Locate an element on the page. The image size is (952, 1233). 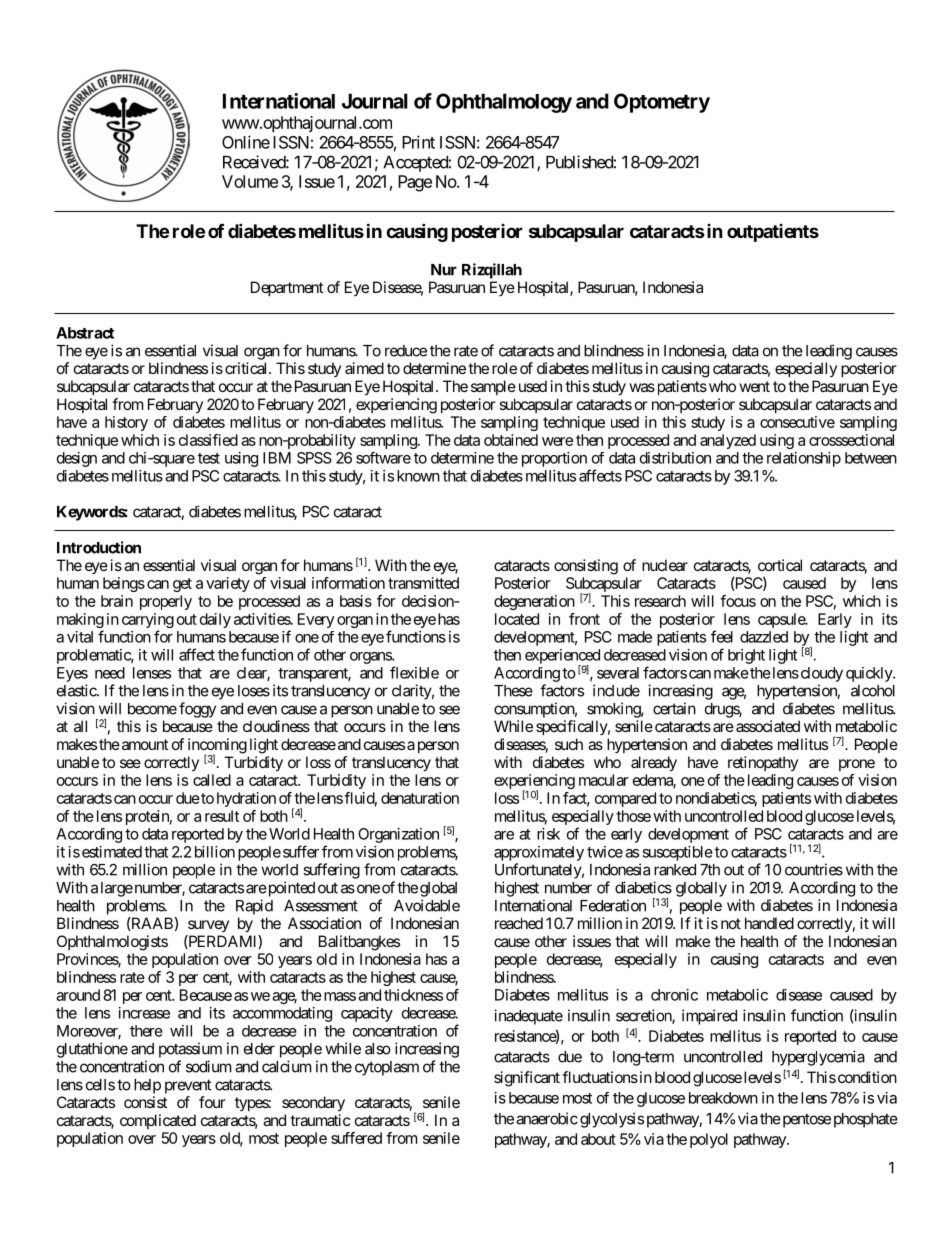
dazzled is located at coordinates (764, 637).
